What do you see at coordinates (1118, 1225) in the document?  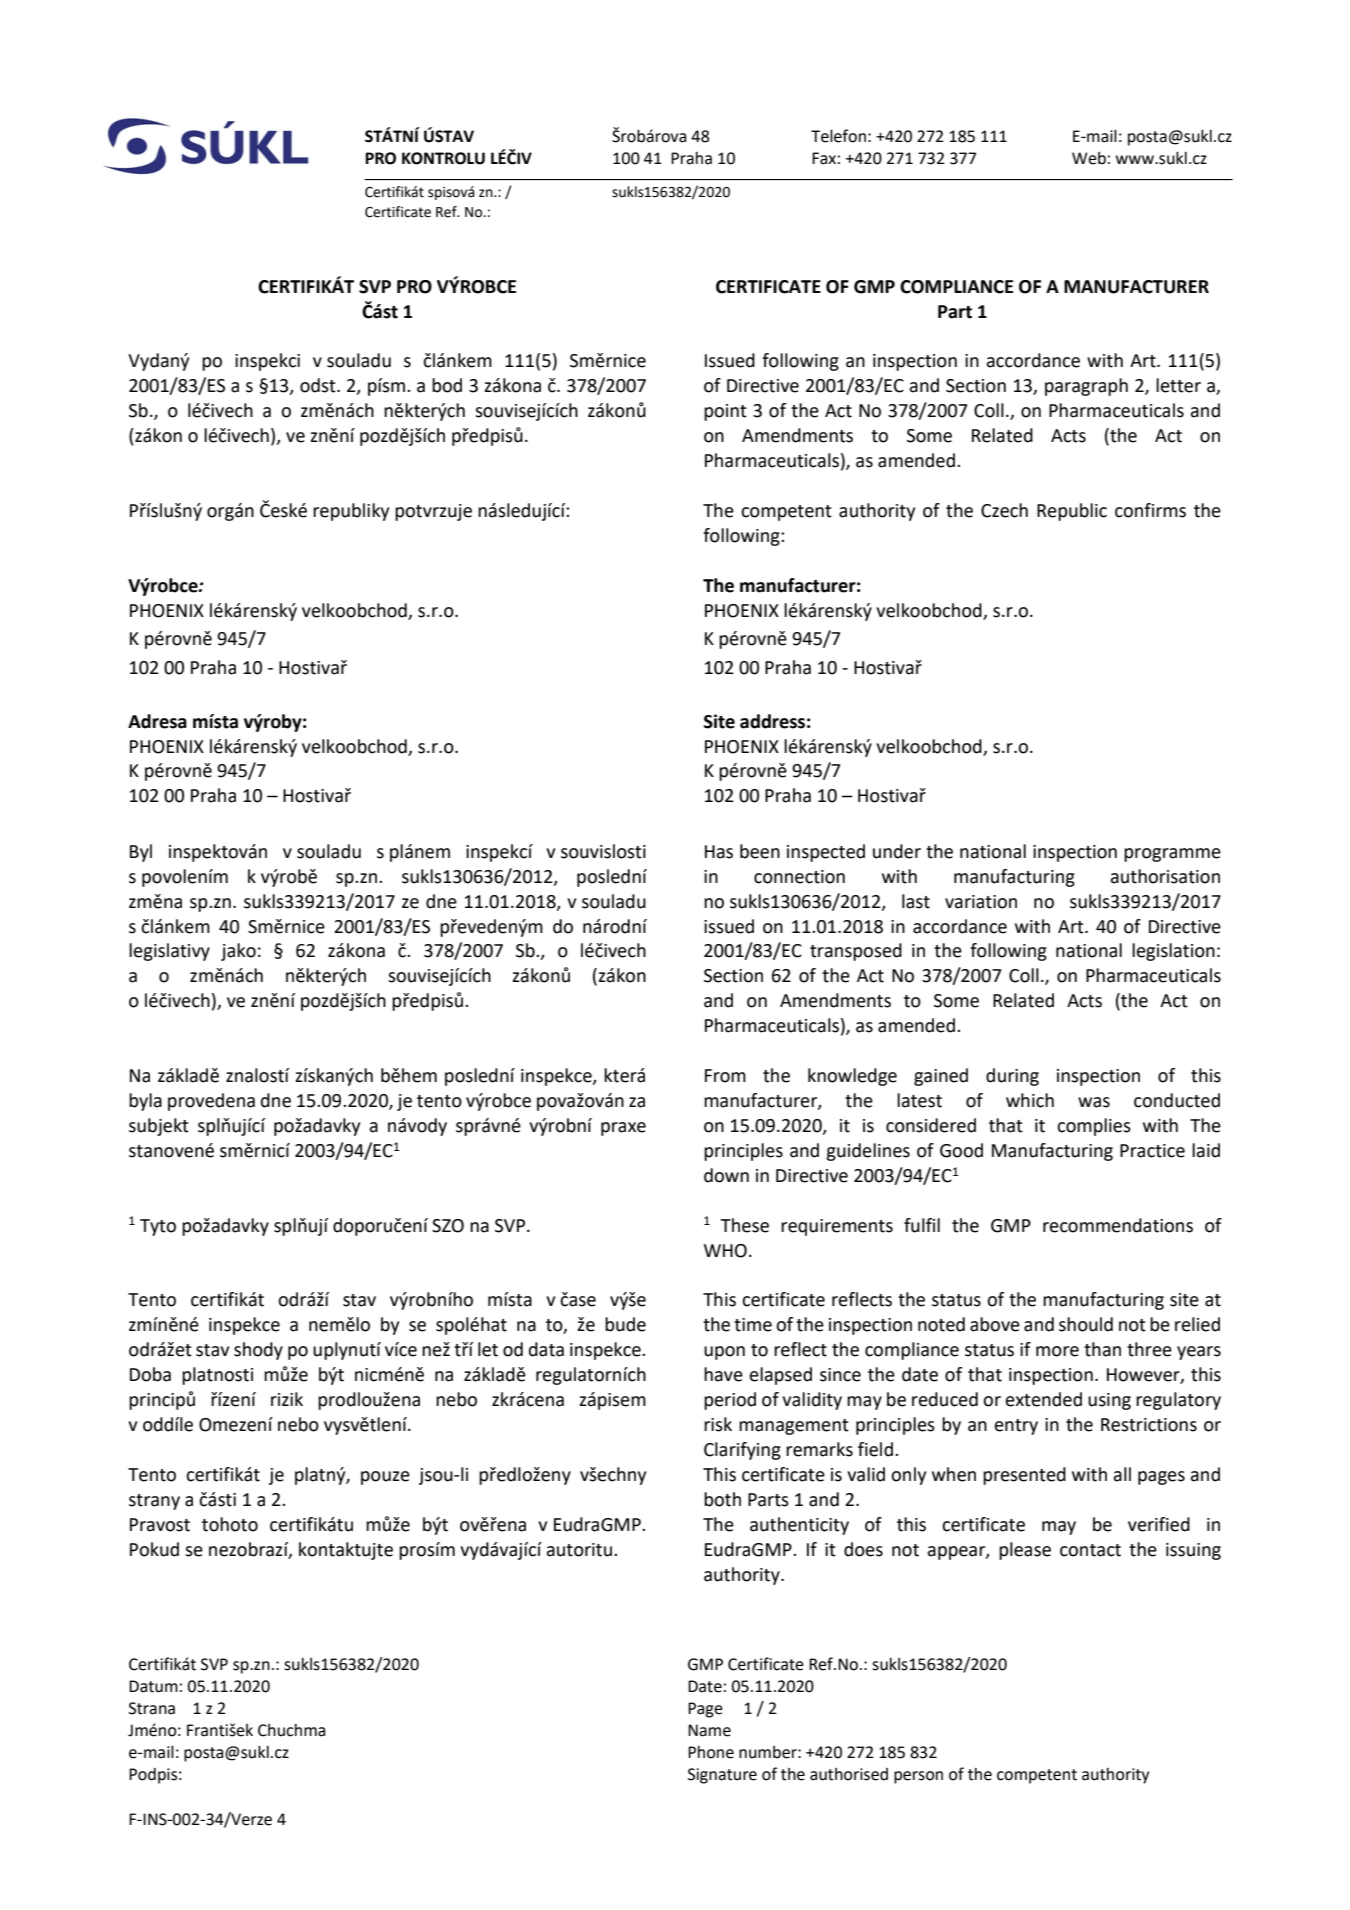 I see `recommendations` at bounding box center [1118, 1225].
